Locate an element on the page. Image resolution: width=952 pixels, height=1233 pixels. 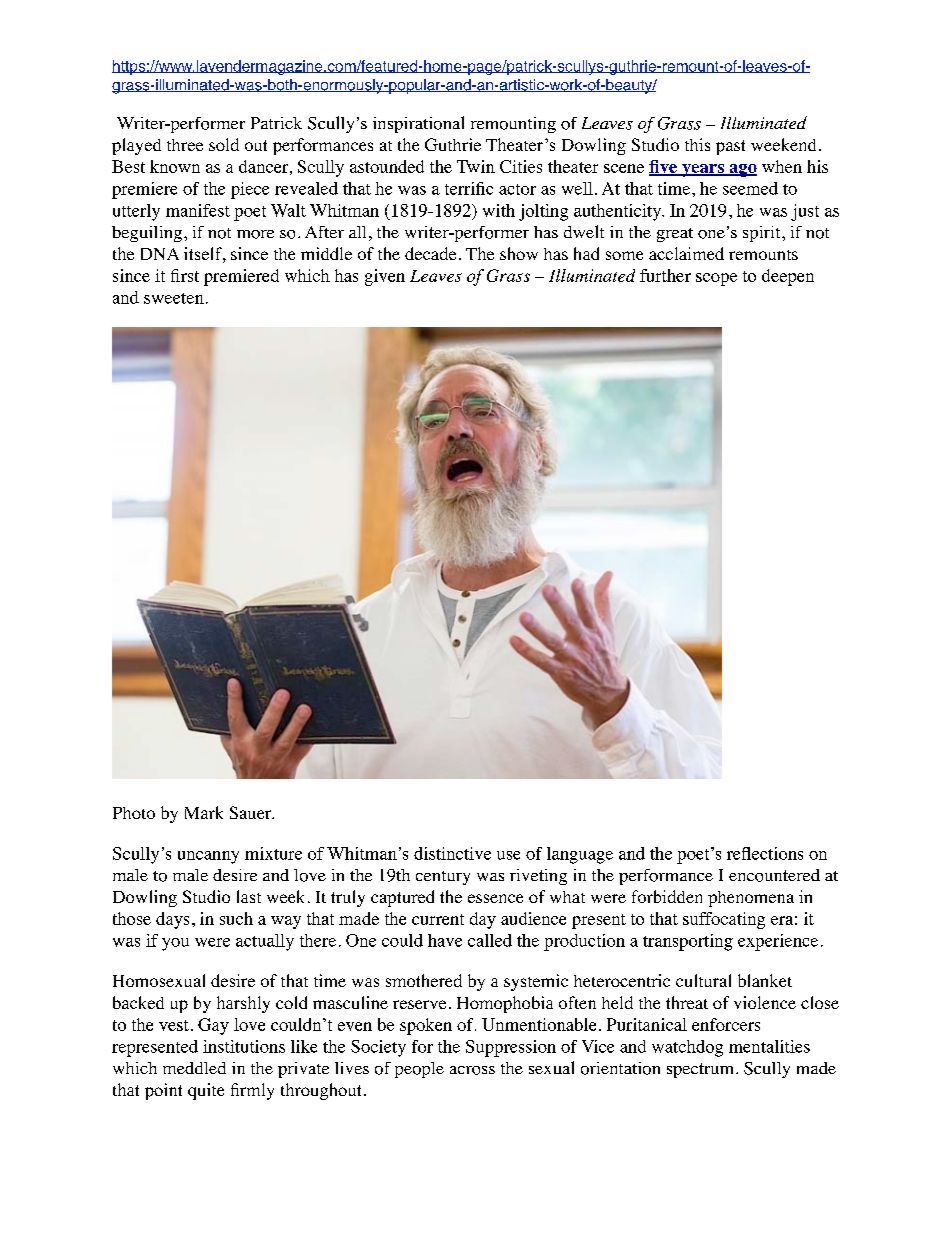
Mark is located at coordinates (204, 812).
